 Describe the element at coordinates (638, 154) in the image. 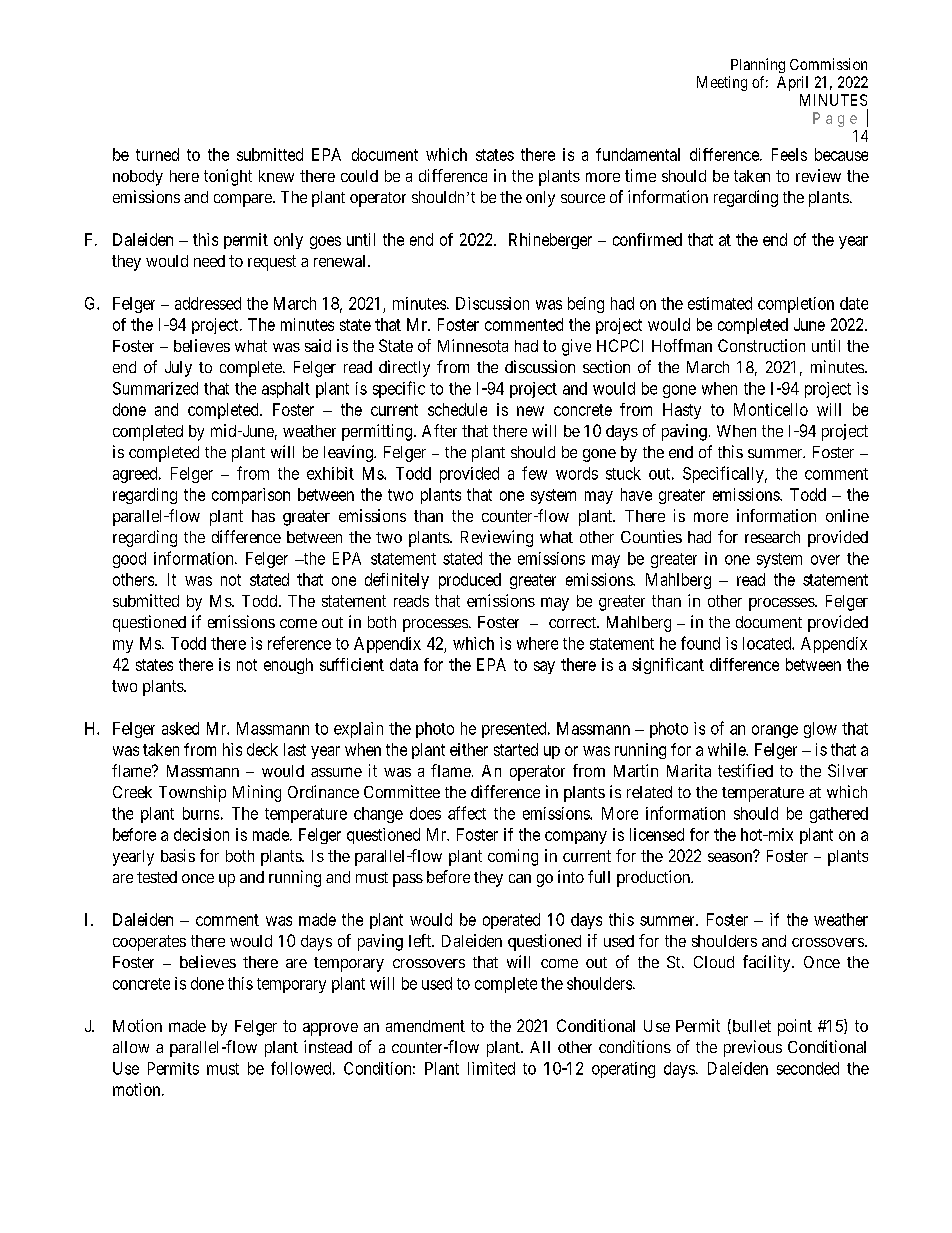

I see `fundamental` at that location.
